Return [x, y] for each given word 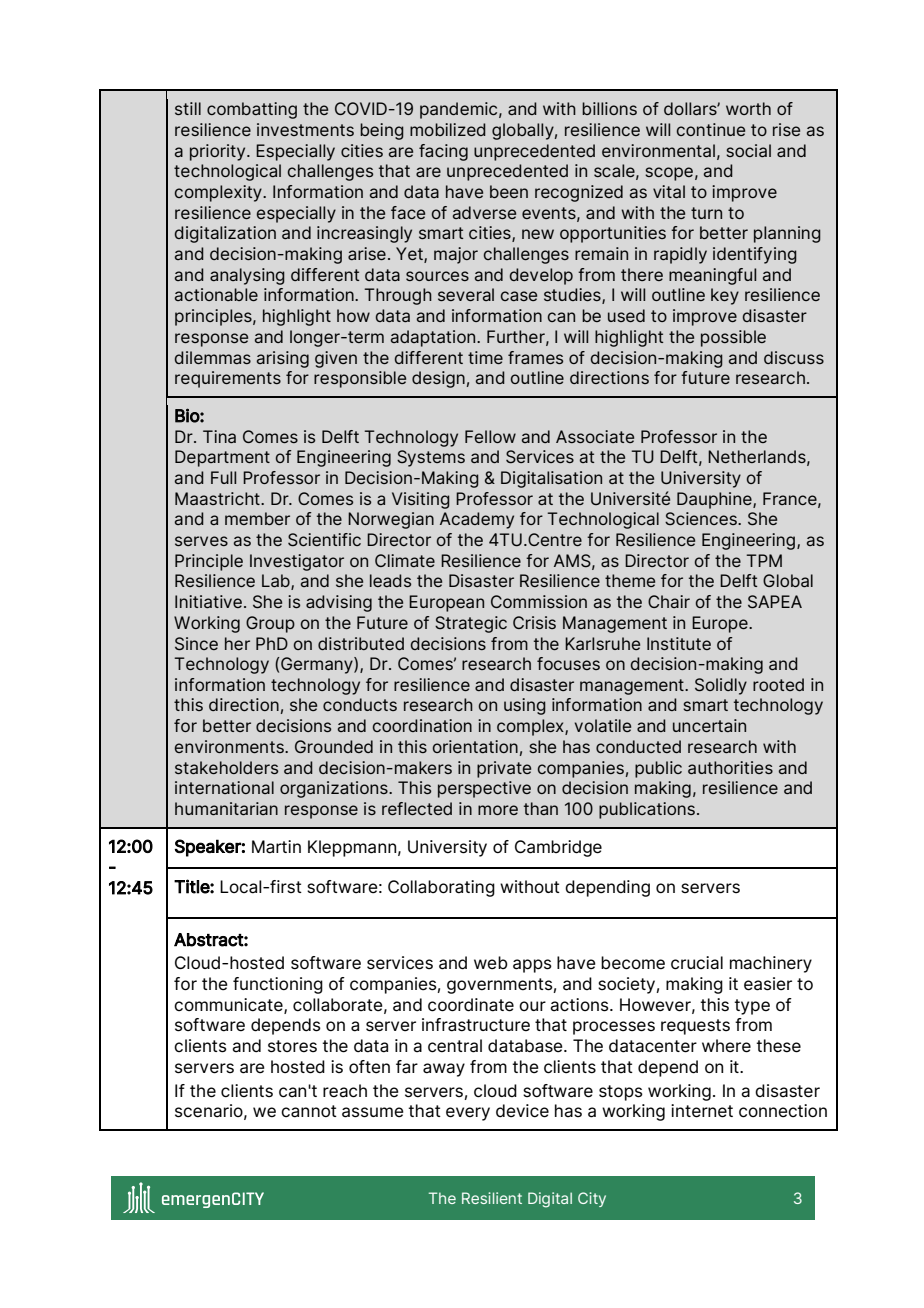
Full [223, 477]
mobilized [448, 129]
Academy [477, 520]
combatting [252, 110]
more [498, 810]
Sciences [702, 519]
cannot [309, 1111]
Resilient [492, 1198]
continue [710, 129]
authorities [730, 767]
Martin [276, 847]
